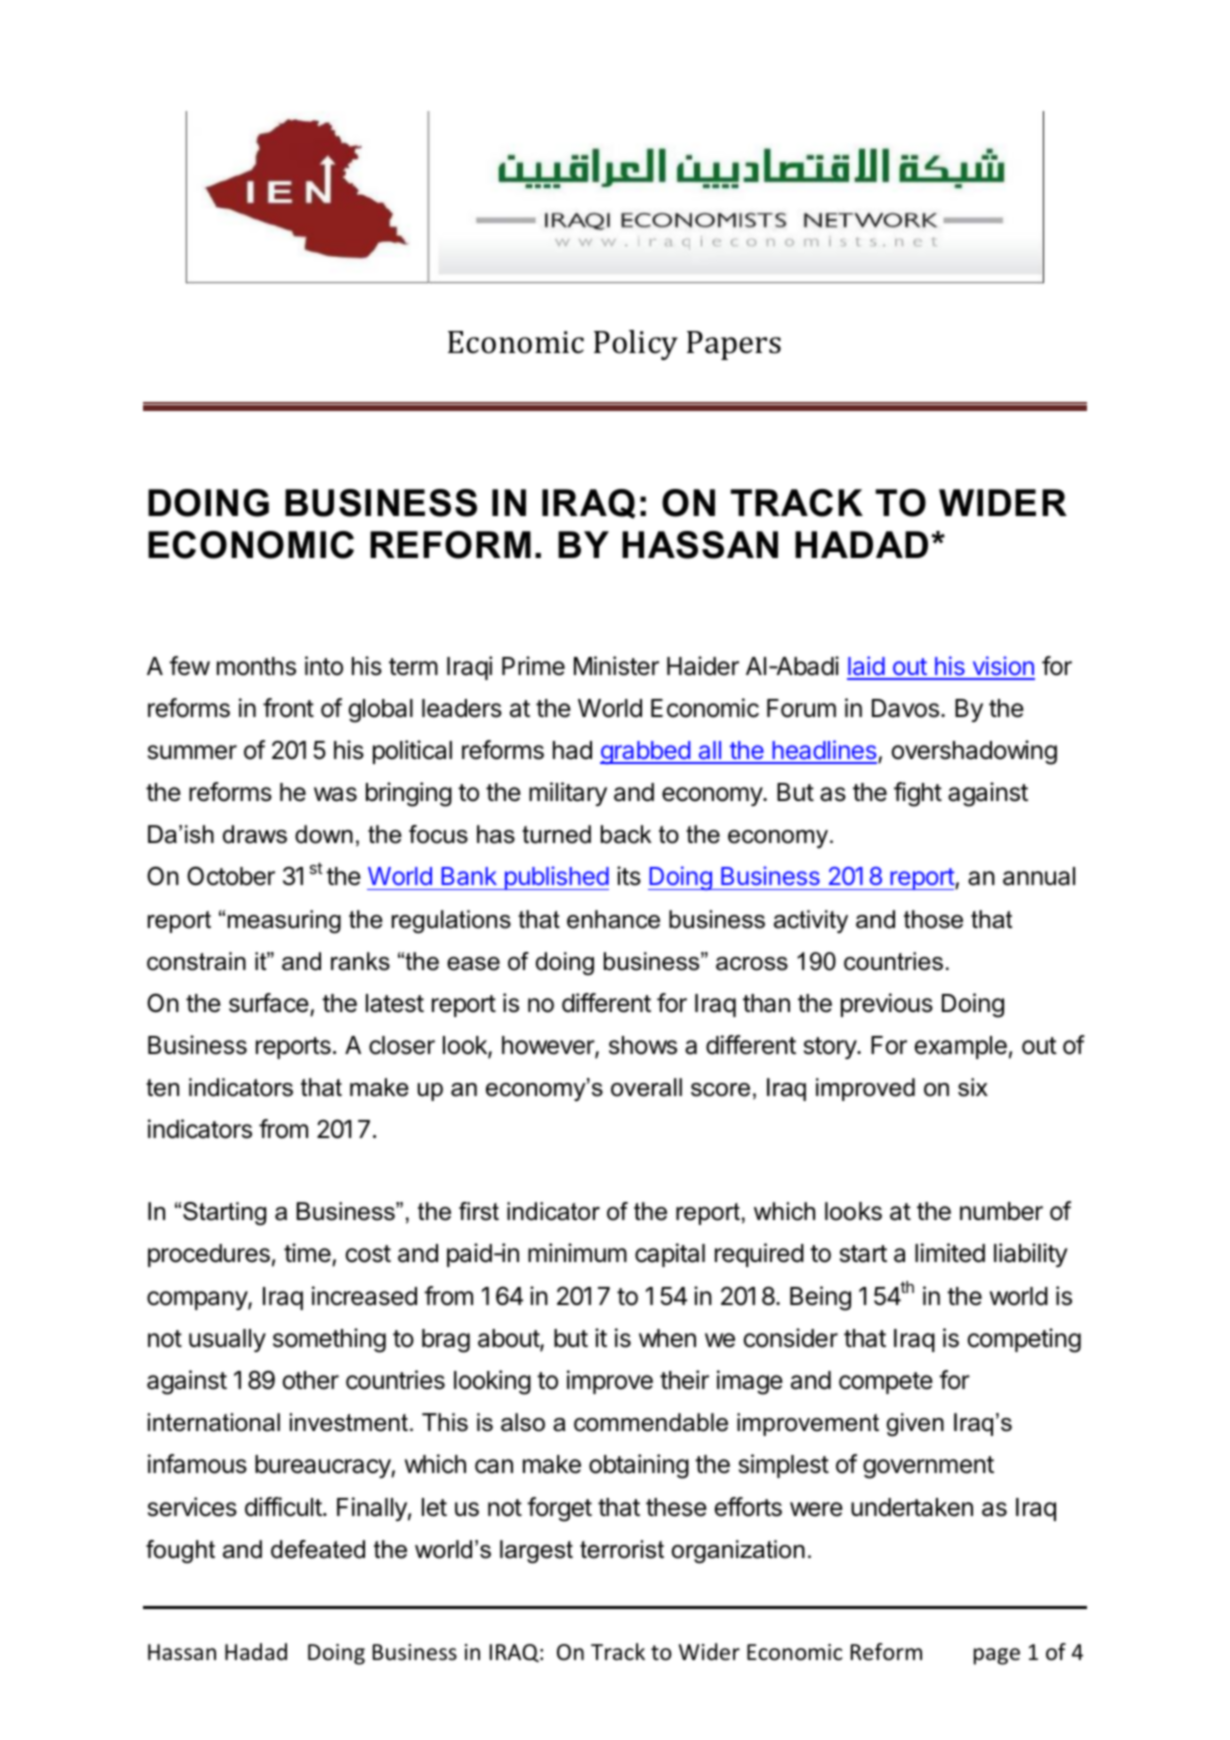  I want to click on defeated, so click(318, 1549).
